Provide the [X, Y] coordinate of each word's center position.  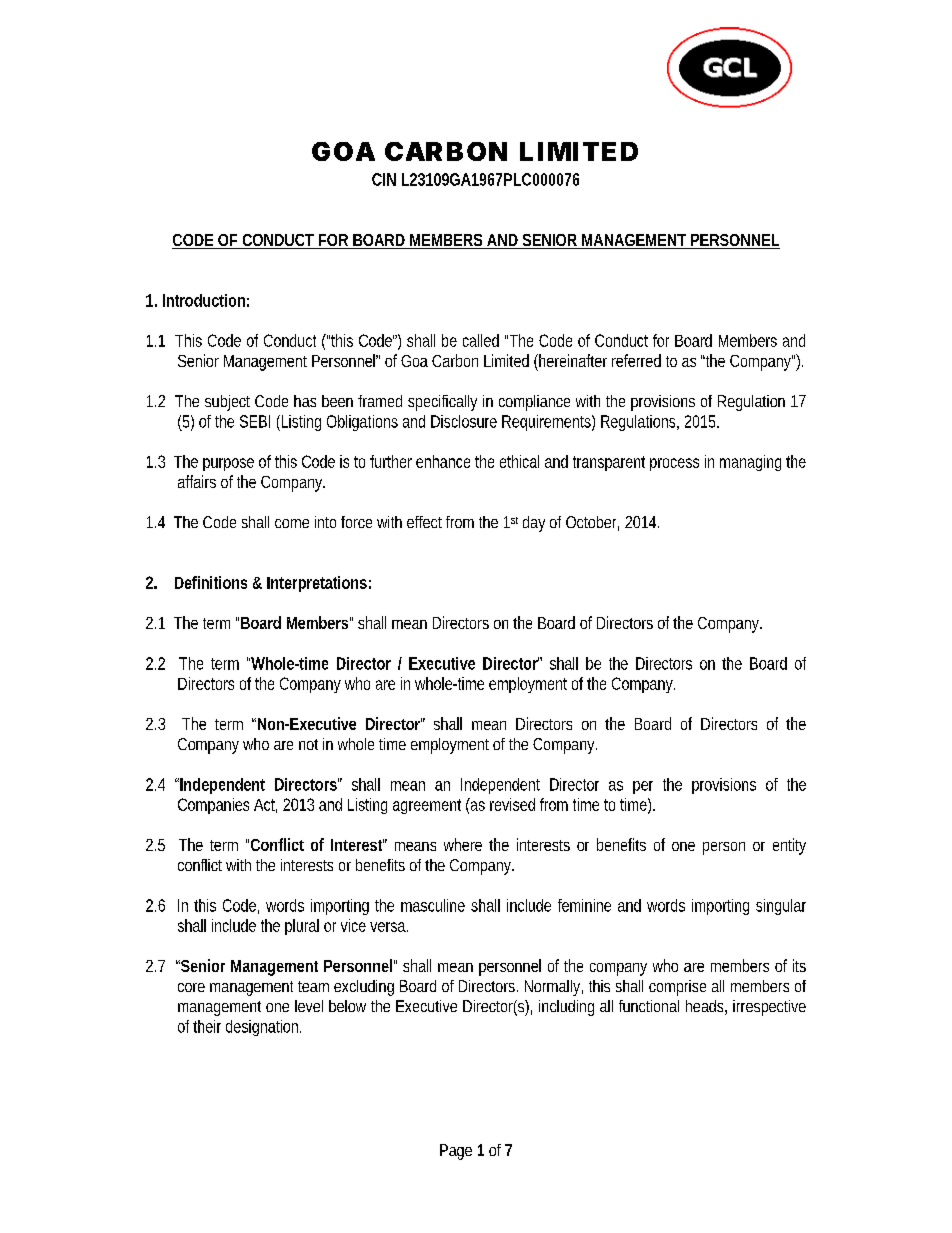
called [481, 340]
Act [265, 806]
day [534, 524]
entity [789, 846]
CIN [384, 179]
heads [706, 1007]
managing [750, 463]
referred [636, 360]
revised [512, 804]
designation [263, 1028]
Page [456, 1152]
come [292, 523]
